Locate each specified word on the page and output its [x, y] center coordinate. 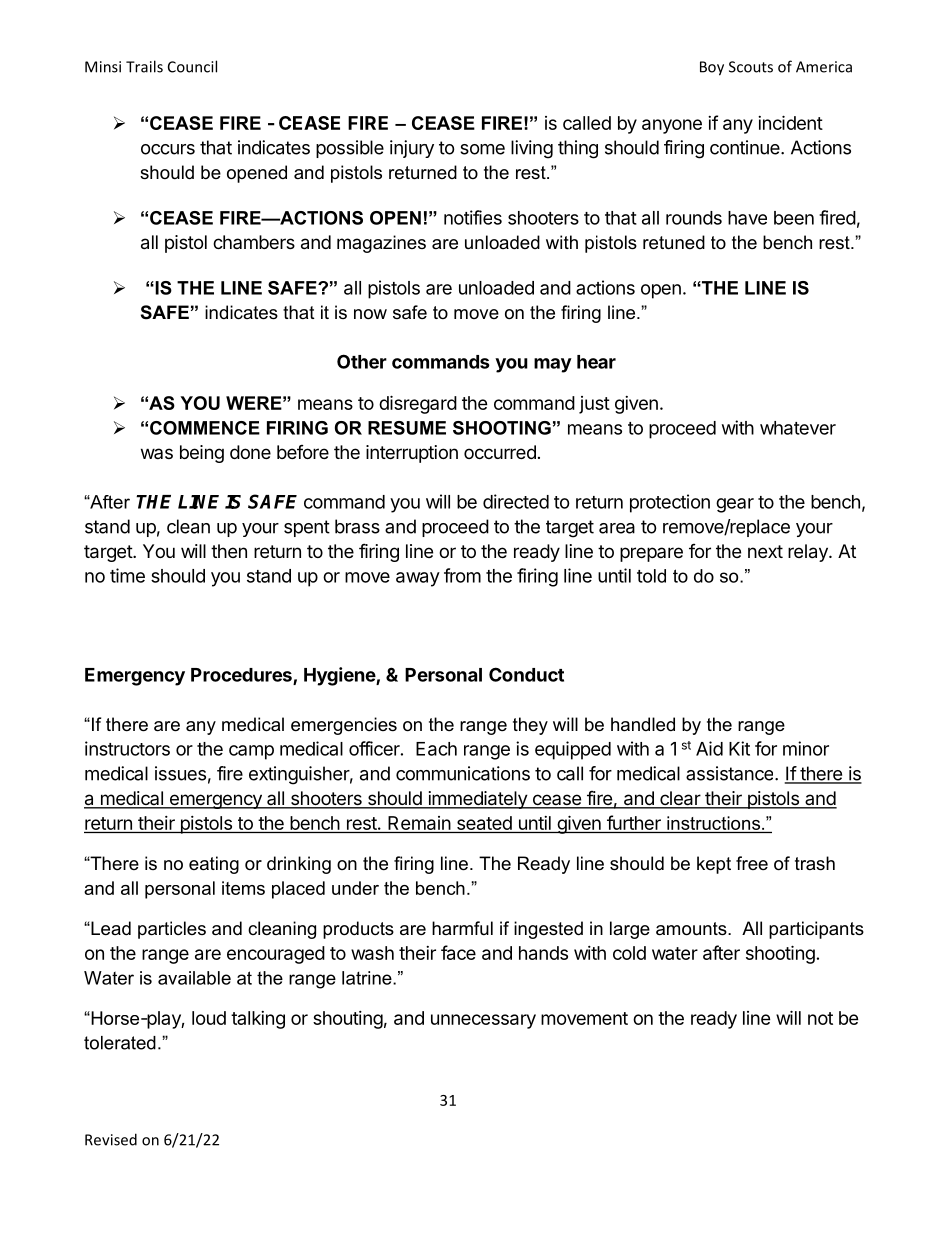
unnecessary [483, 1021]
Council [192, 66]
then [229, 551]
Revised [111, 1139]
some [482, 149]
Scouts [751, 67]
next [765, 551]
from [462, 575]
